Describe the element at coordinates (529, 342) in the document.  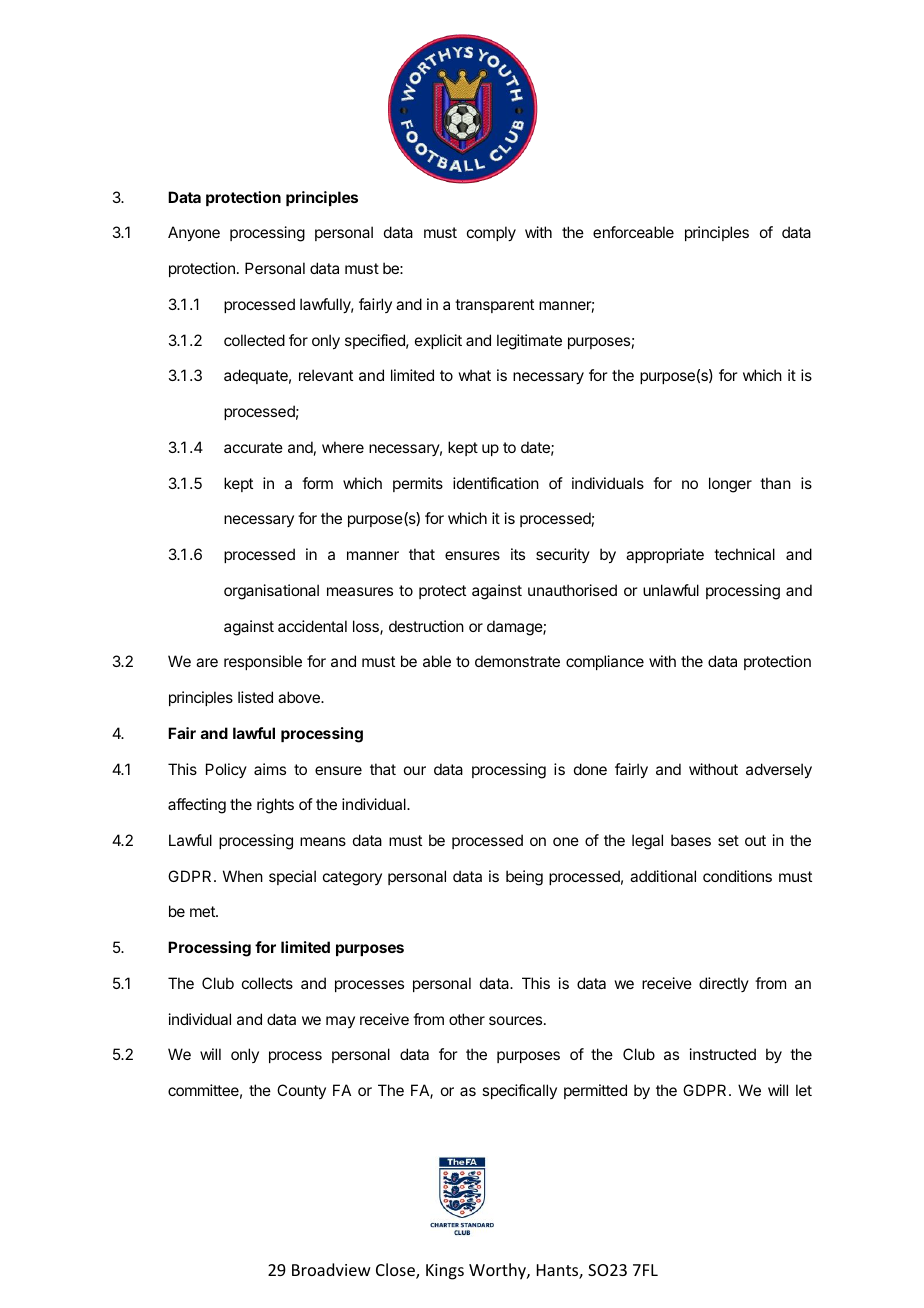
I see `legitimate` at that location.
